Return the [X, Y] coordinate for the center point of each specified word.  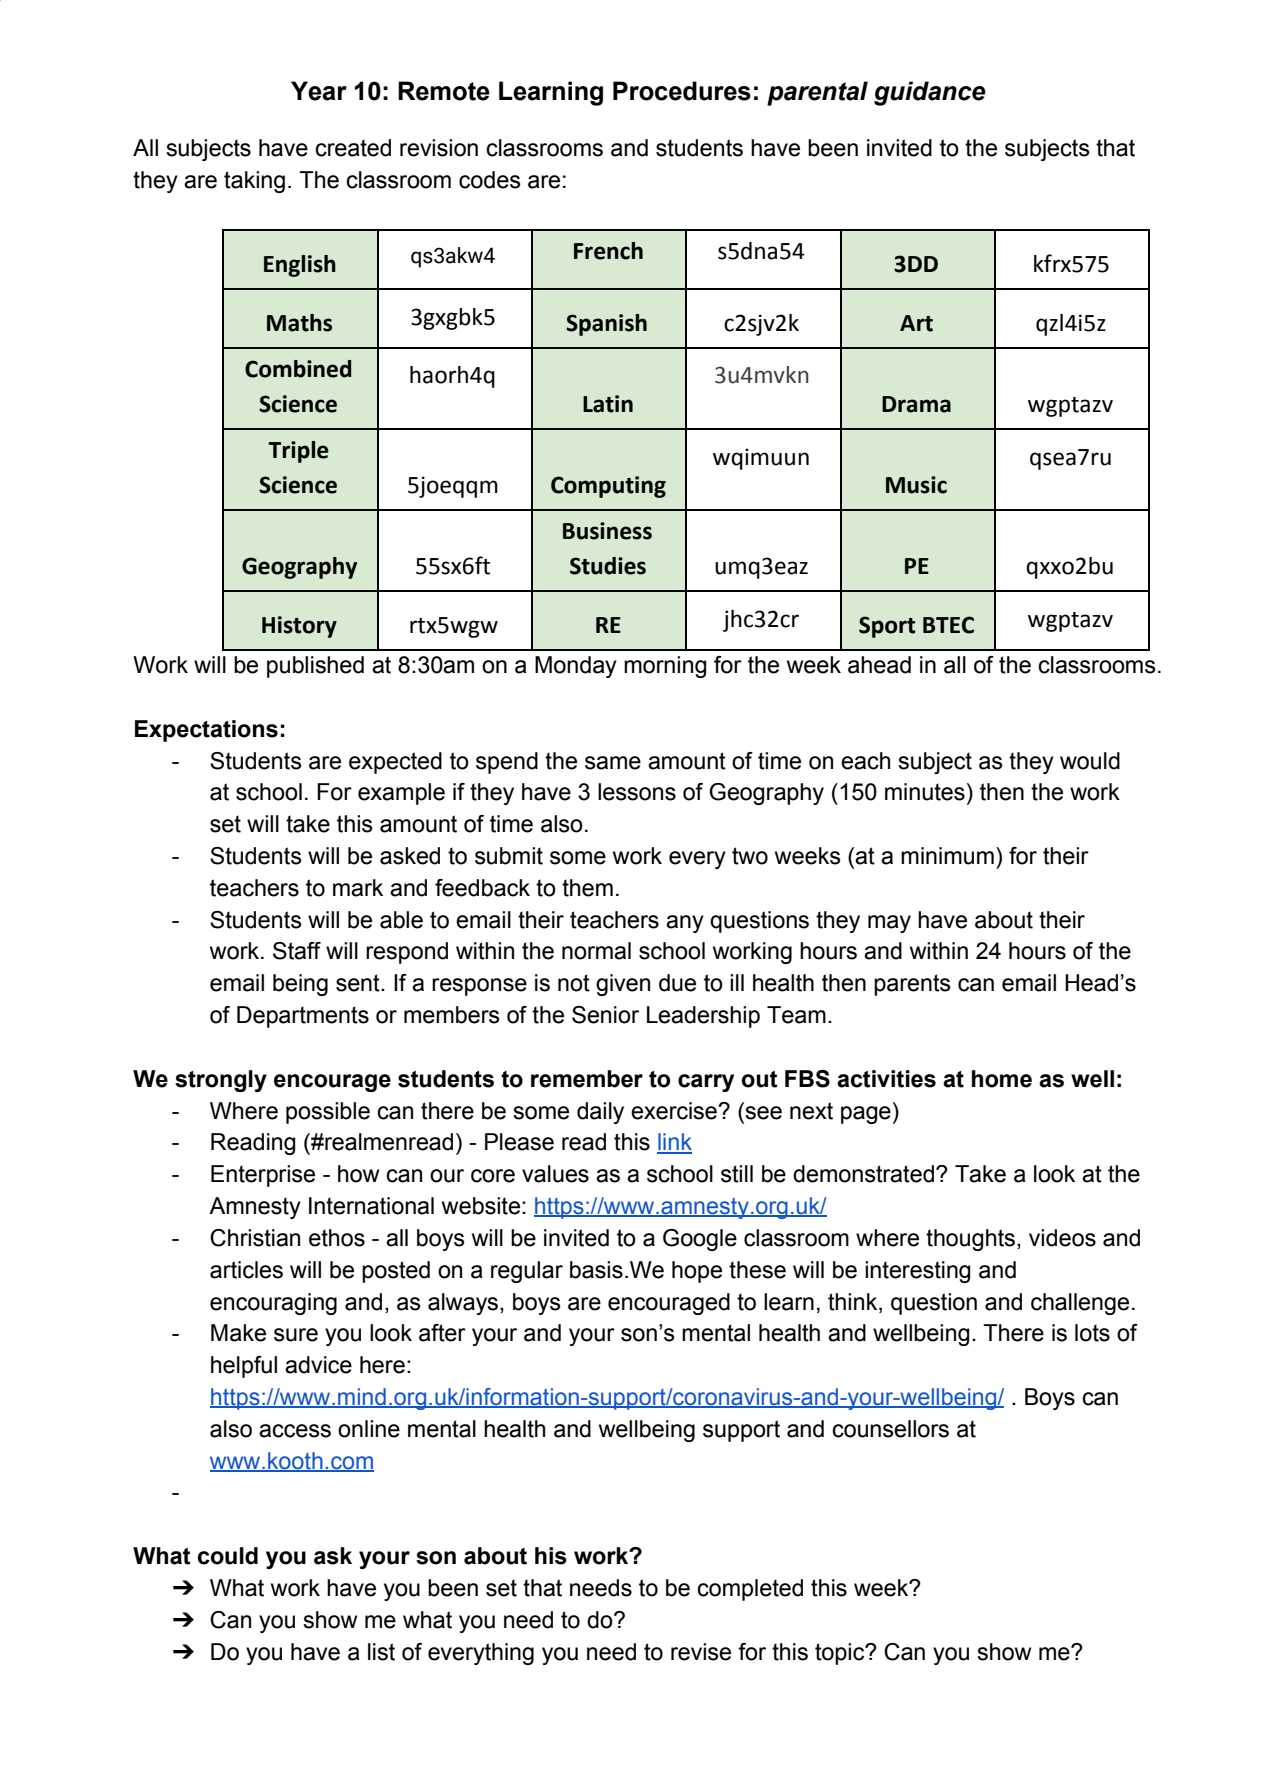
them [587, 888]
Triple [298, 452]
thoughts [972, 1240]
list [381, 1652]
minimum [947, 856]
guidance [930, 93]
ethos [337, 1238]
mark [358, 888]
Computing [608, 487]
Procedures [682, 91]
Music [916, 485]
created [353, 148]
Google [700, 1240]
